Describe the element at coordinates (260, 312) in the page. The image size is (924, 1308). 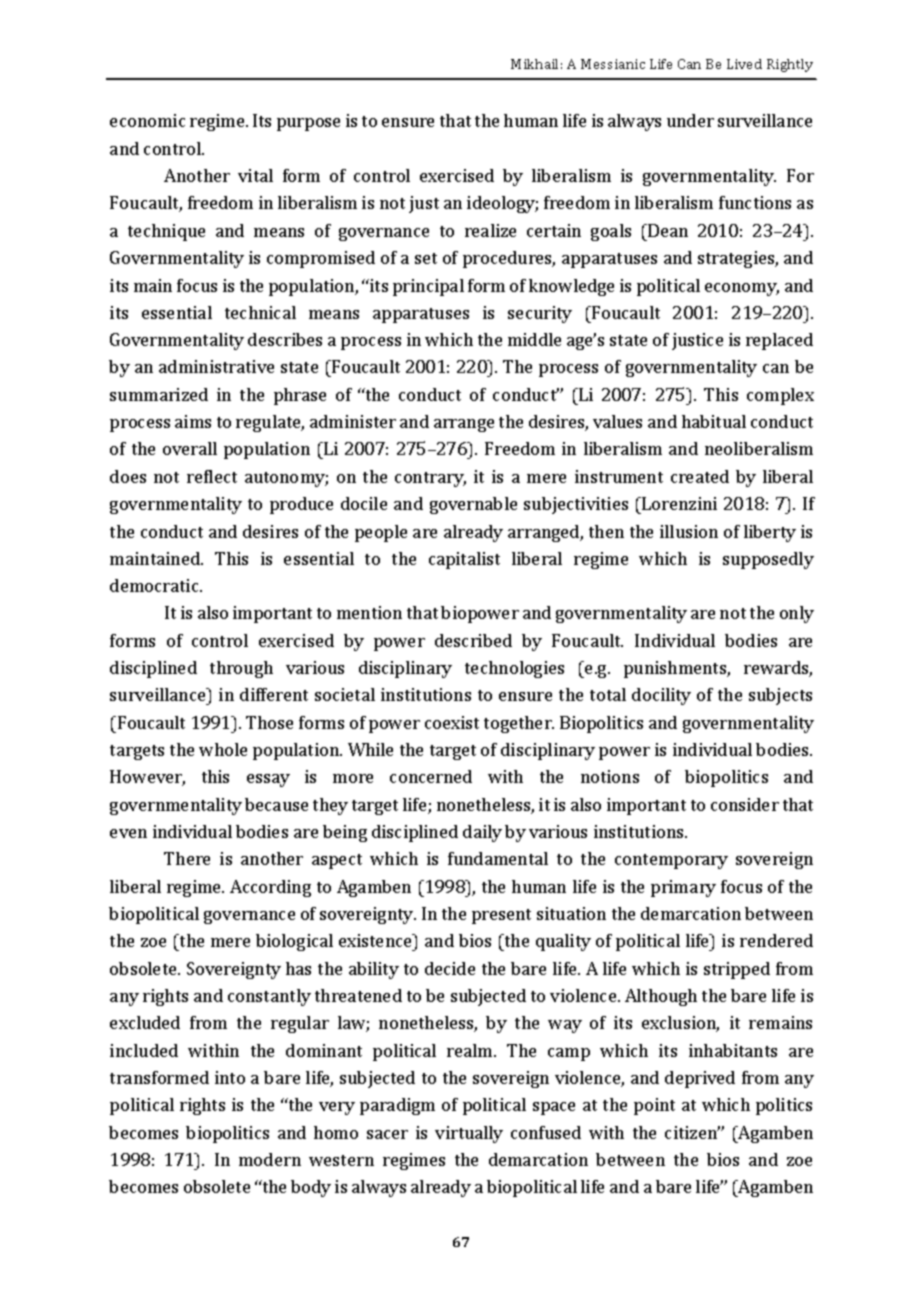
I see `technical` at that location.
